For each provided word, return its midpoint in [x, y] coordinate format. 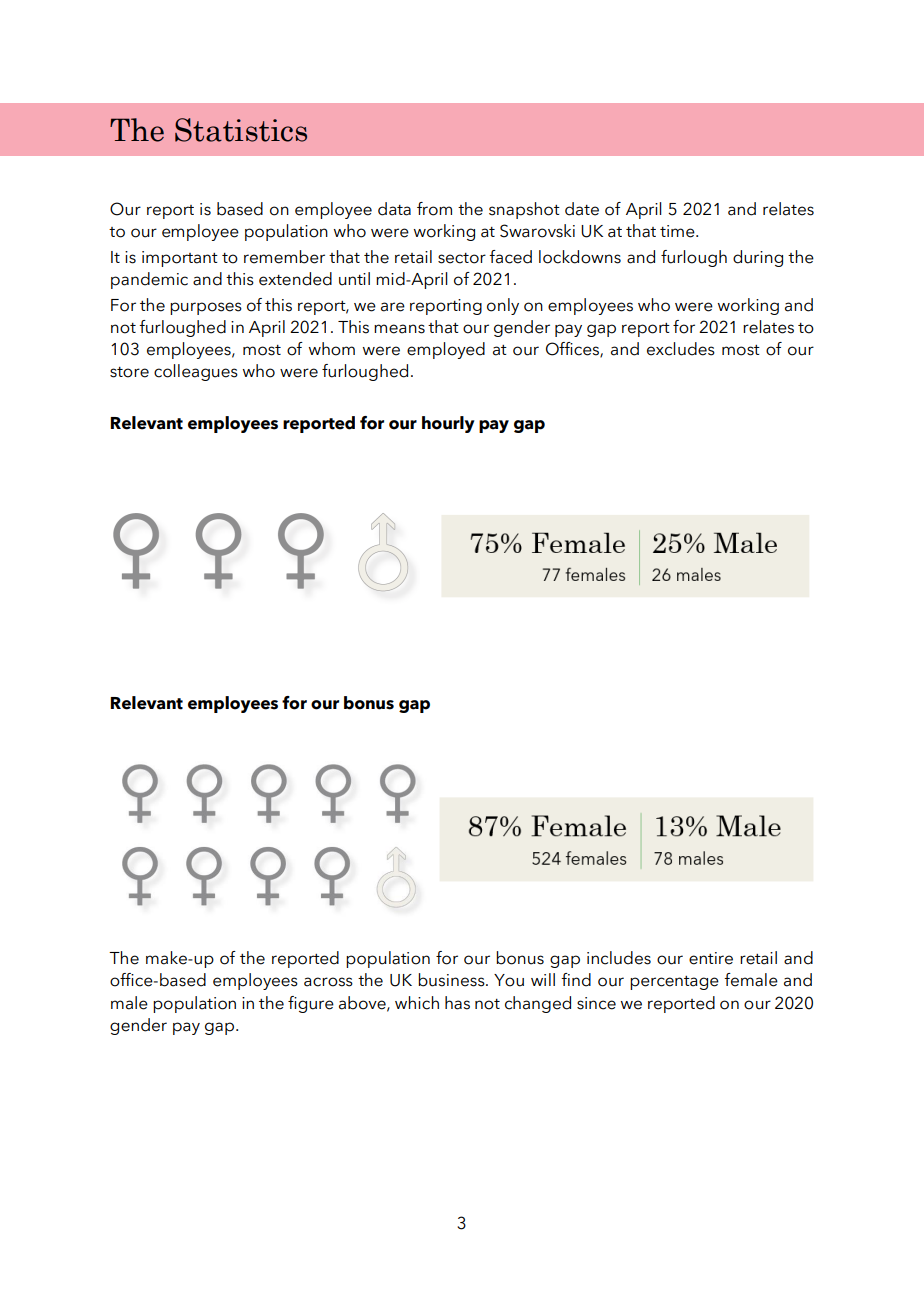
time [678, 231]
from [434, 209]
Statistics [241, 130]
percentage [674, 983]
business [452, 980]
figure [311, 1004]
